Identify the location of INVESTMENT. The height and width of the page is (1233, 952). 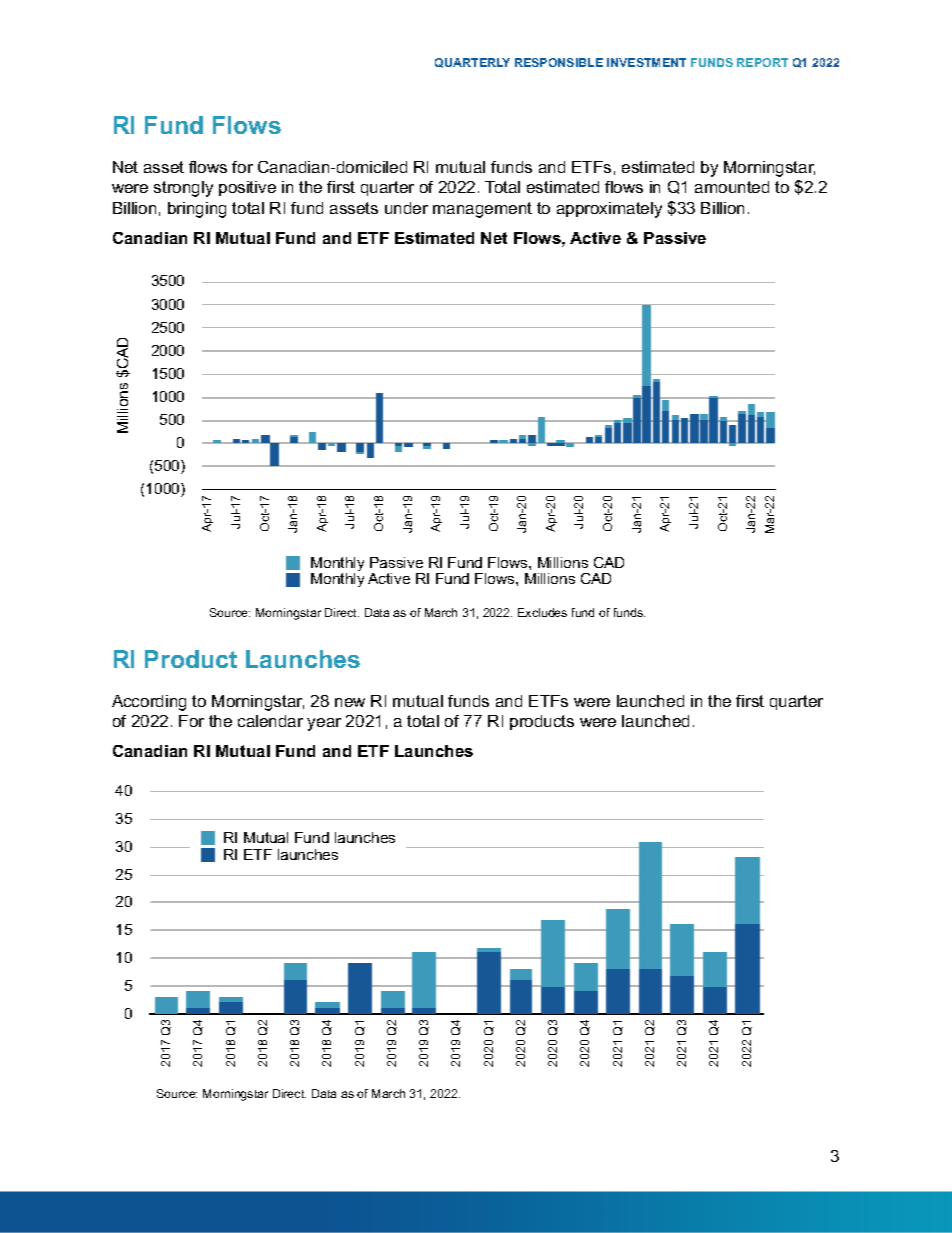
(646, 62).
